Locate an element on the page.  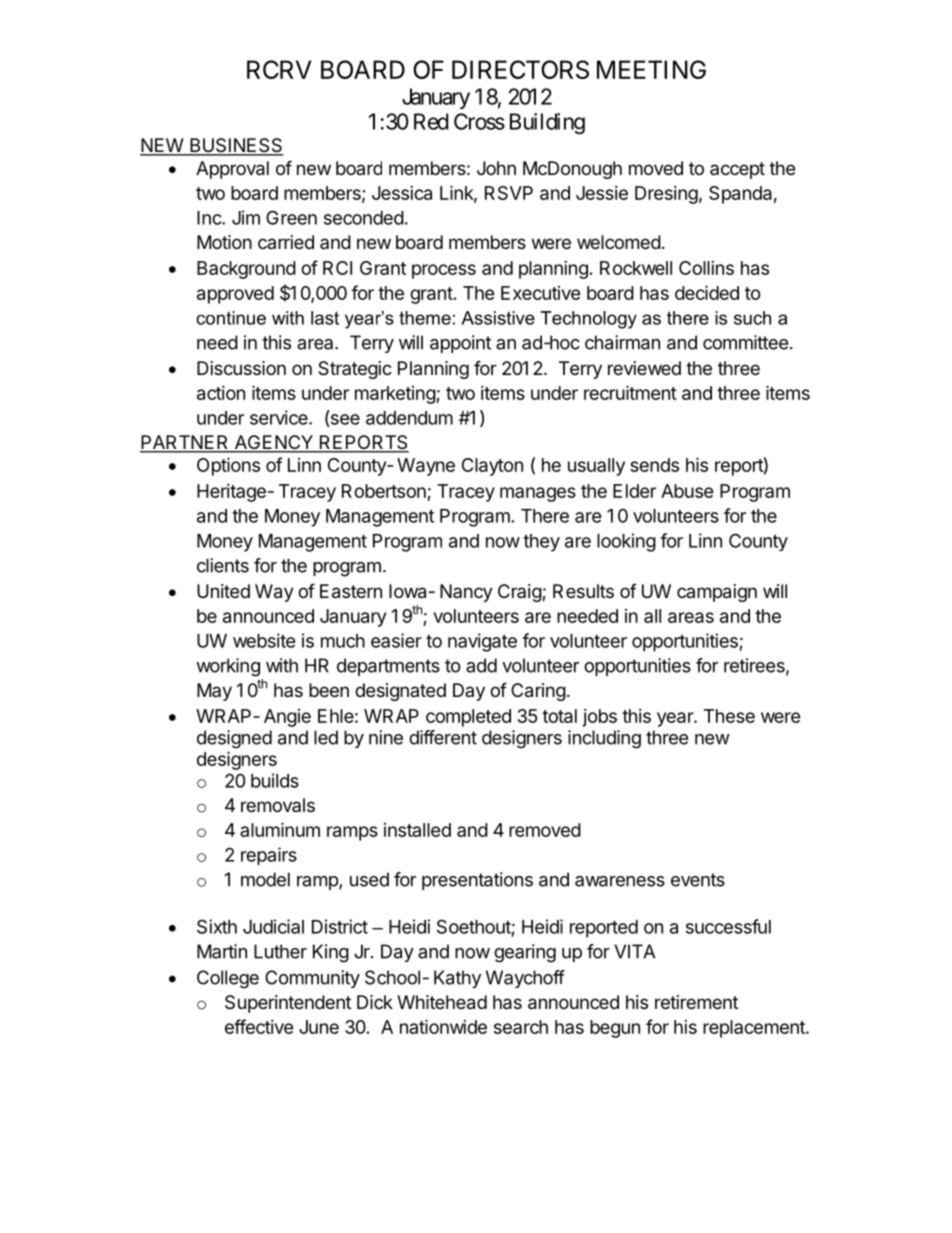
BUSINESS is located at coordinates (236, 146).
